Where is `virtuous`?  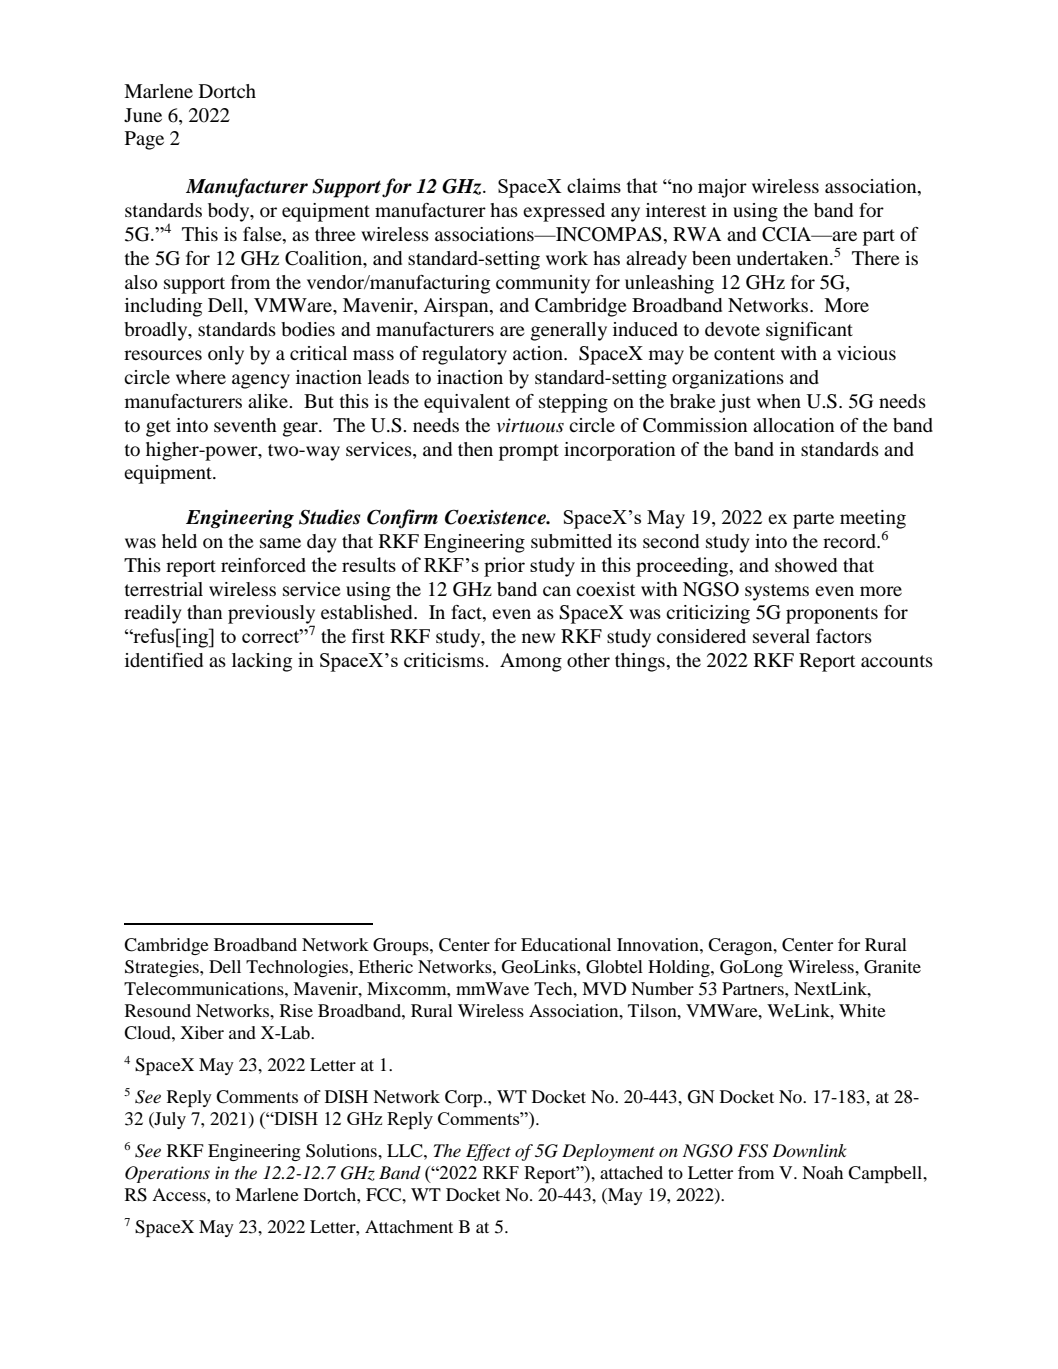
virtuous is located at coordinates (530, 425).
